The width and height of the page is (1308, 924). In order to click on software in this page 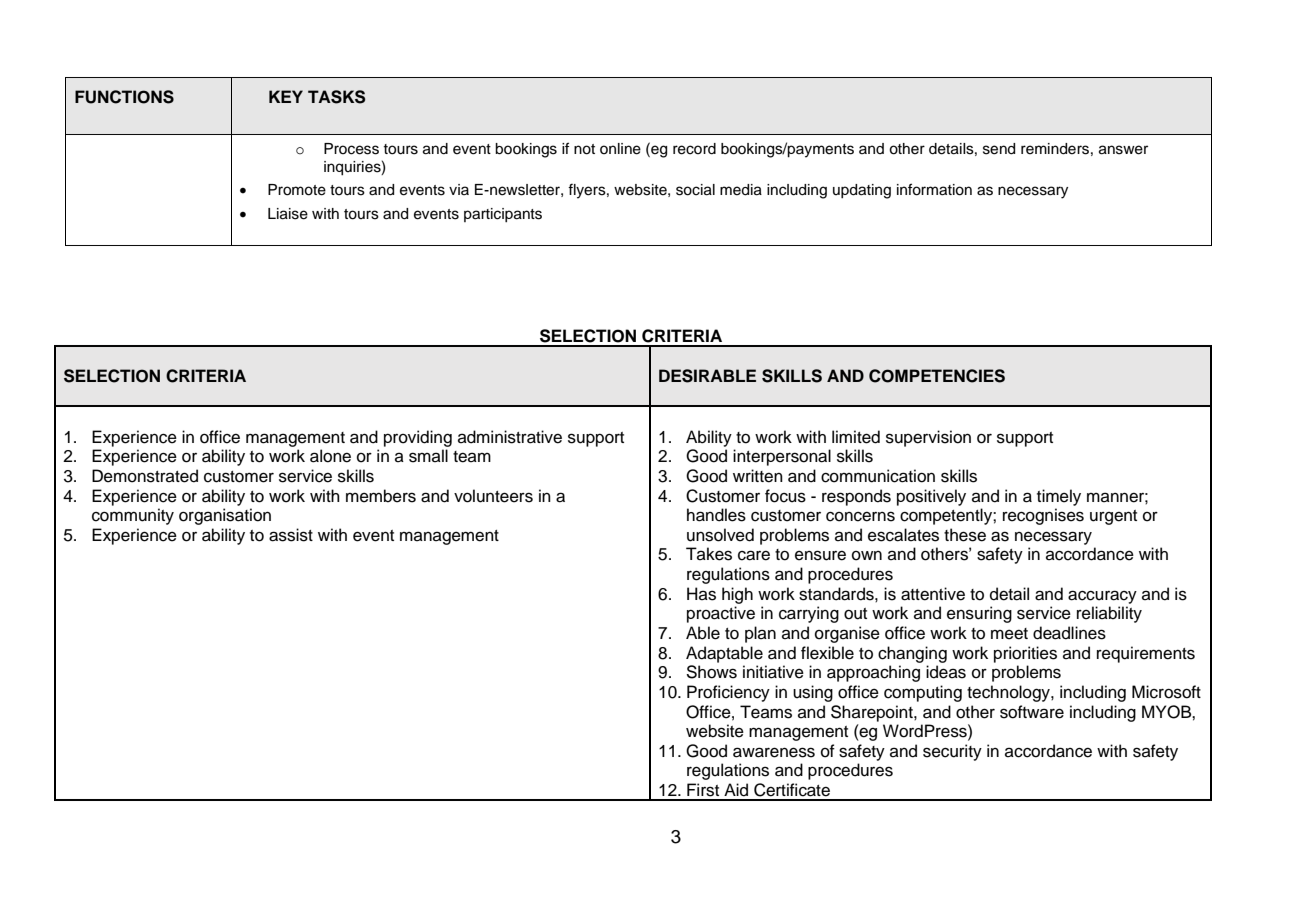, I will do `click(1032, 712)`.
